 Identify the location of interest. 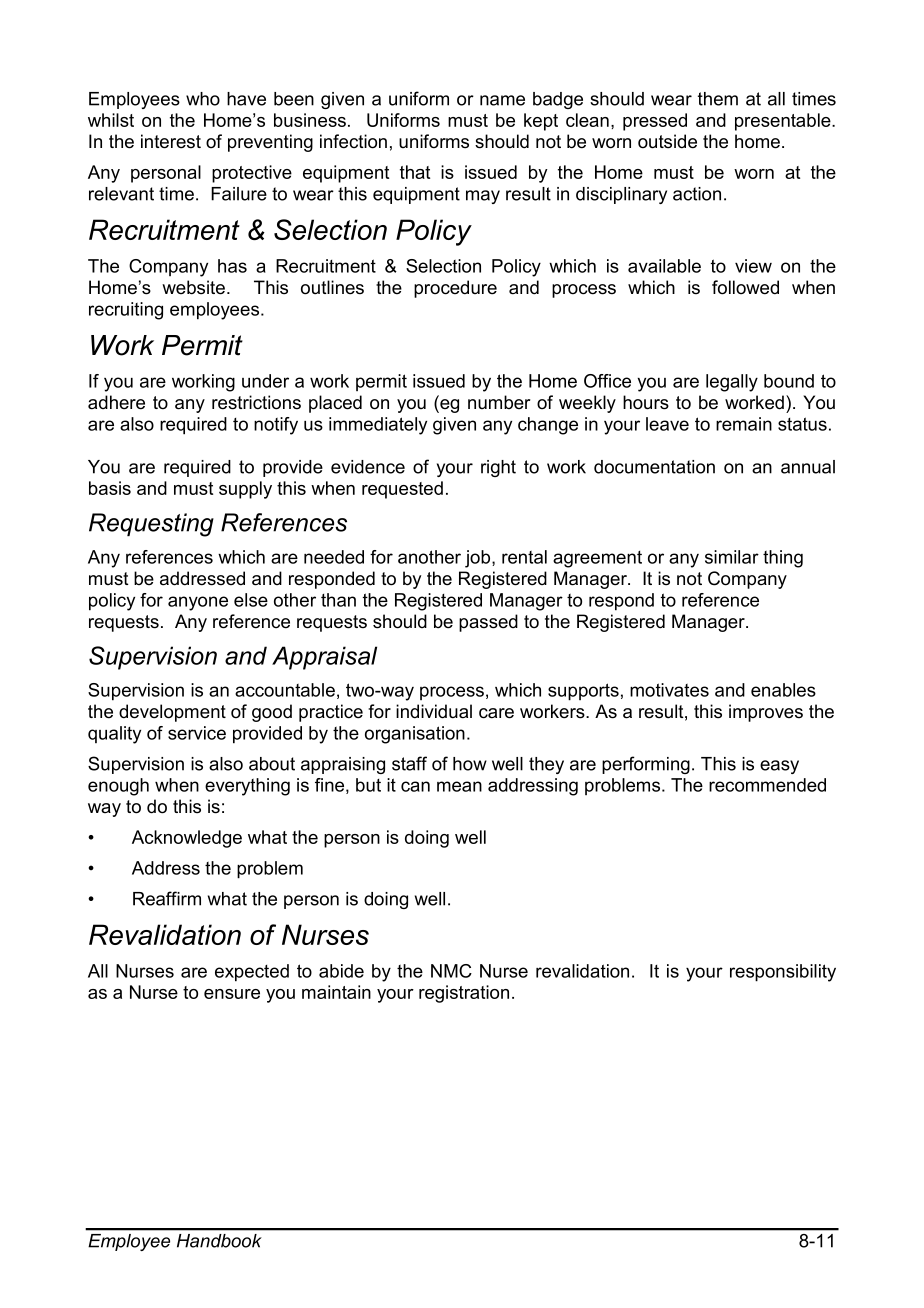
(171, 141).
